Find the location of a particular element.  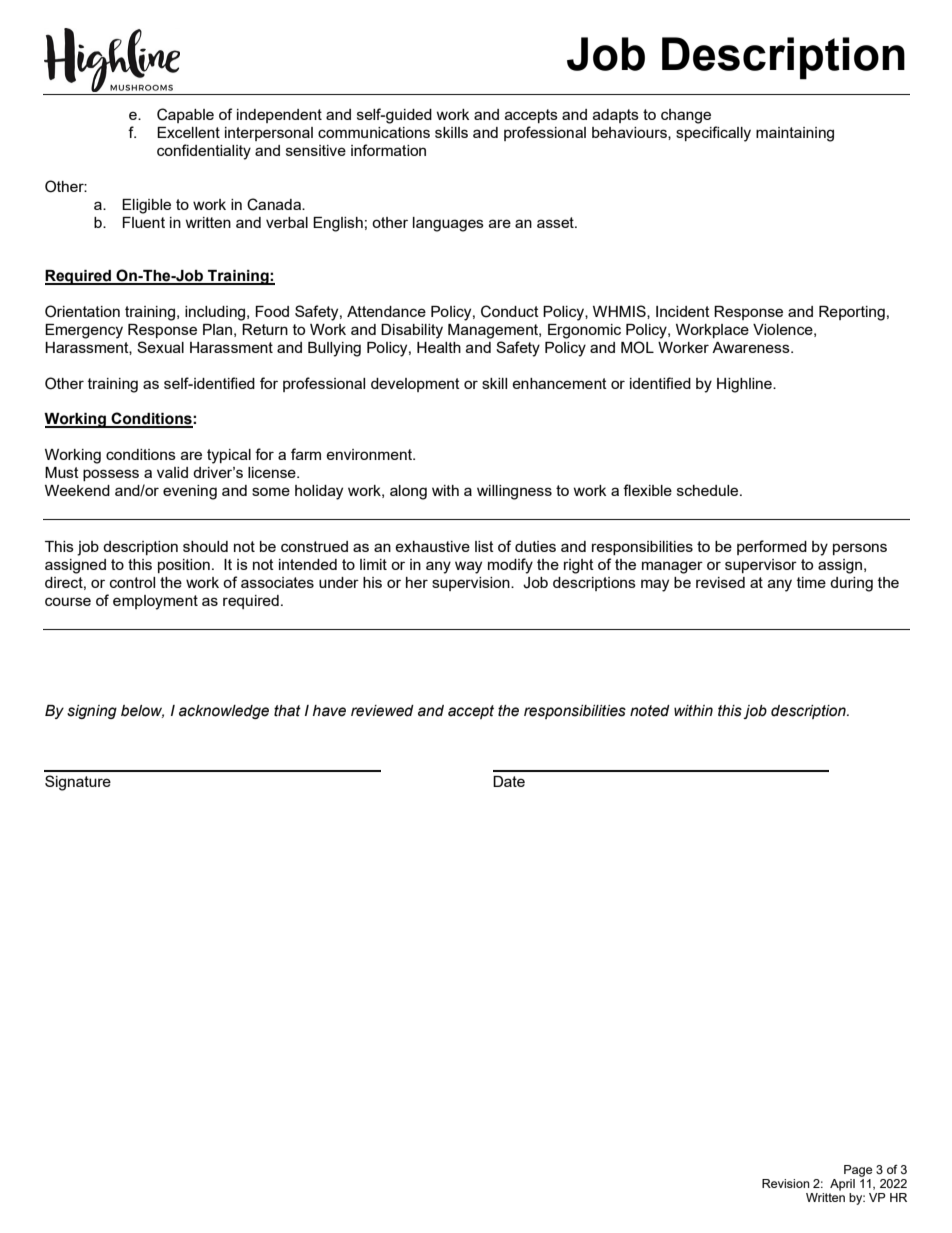

Sexual is located at coordinates (160, 347).
